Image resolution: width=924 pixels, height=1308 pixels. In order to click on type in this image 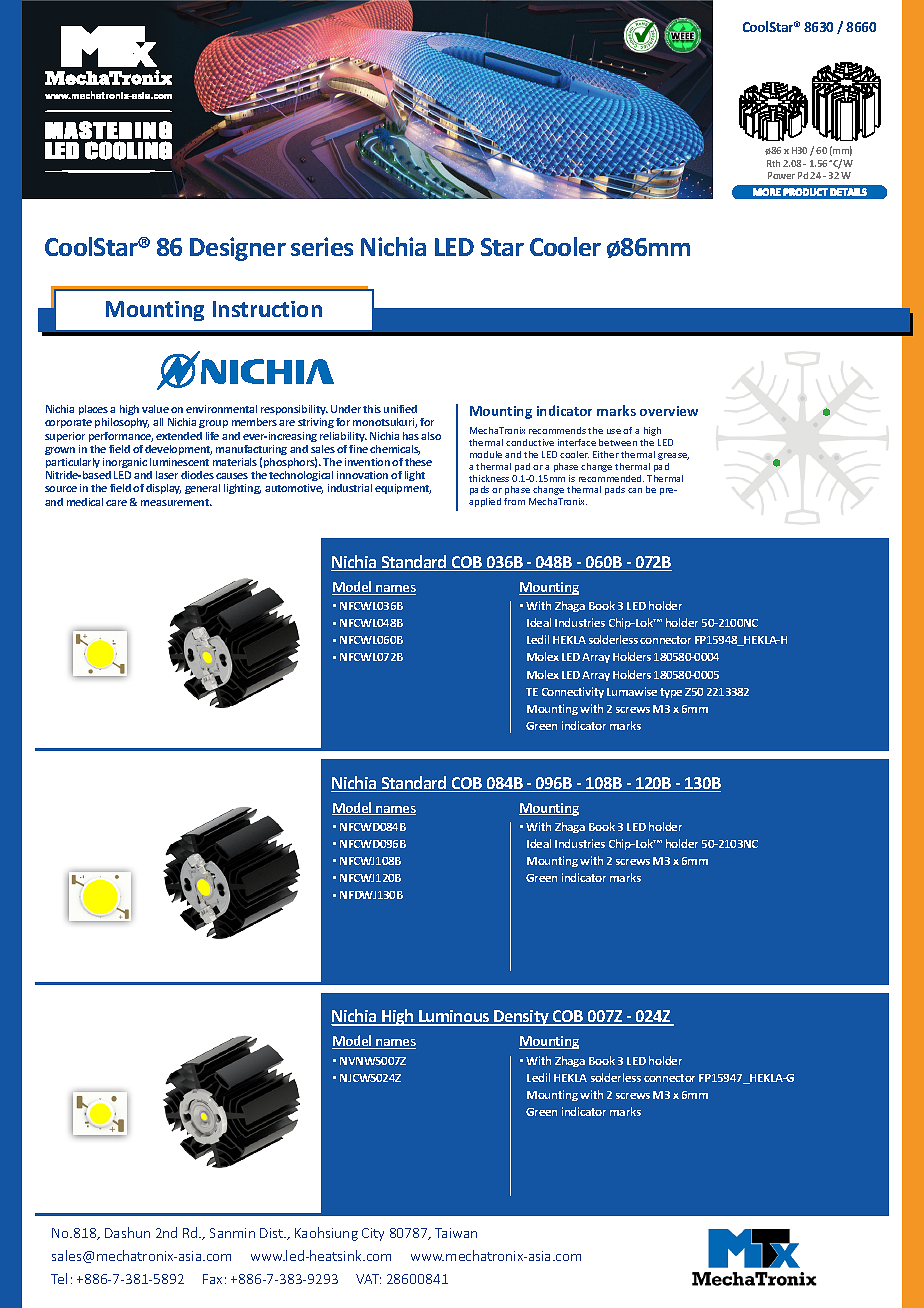, I will do `click(671, 693)`.
